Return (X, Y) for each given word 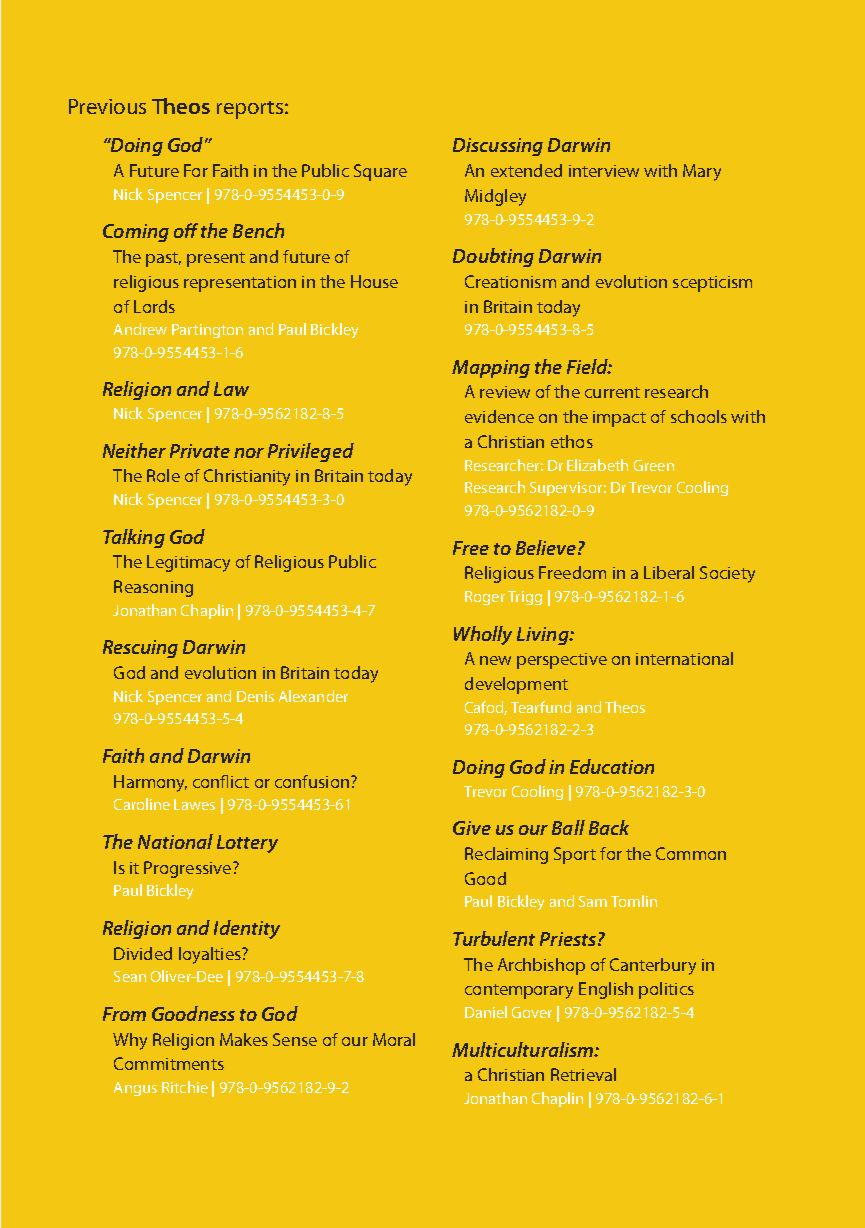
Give (472, 828)
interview (604, 171)
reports (250, 110)
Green (654, 465)
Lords (154, 306)
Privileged (311, 452)
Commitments (169, 1063)
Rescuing (140, 649)
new (495, 660)
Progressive (189, 869)
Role (163, 475)
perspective (562, 661)
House (374, 281)
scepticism (712, 284)
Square (380, 172)
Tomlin (634, 901)
